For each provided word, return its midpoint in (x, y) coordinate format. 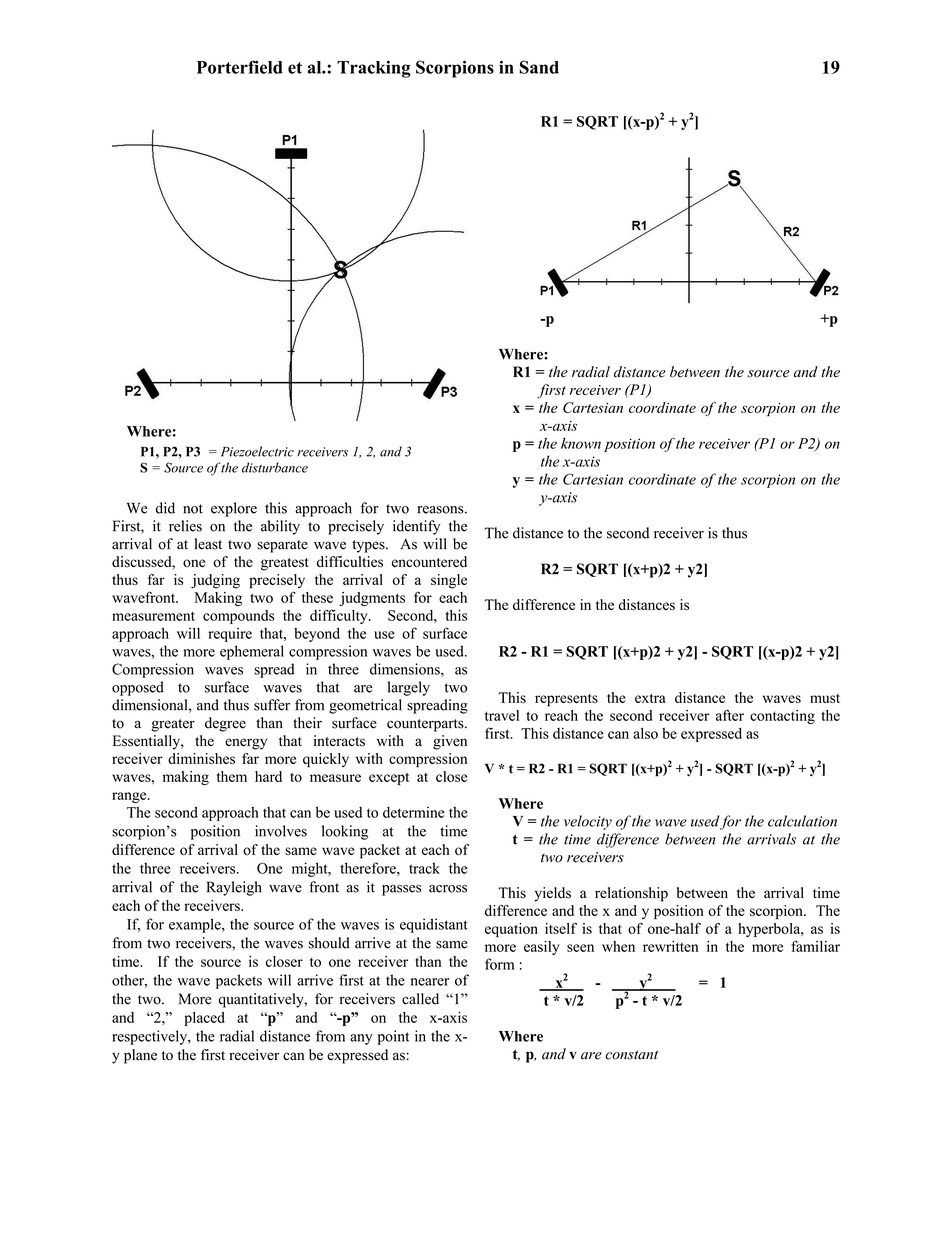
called (420, 999)
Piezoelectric (257, 451)
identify (416, 527)
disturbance (275, 467)
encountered (429, 562)
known (581, 443)
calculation (802, 821)
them (232, 776)
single (449, 581)
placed (204, 1019)
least (208, 544)
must (825, 698)
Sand (539, 67)
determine (414, 812)
